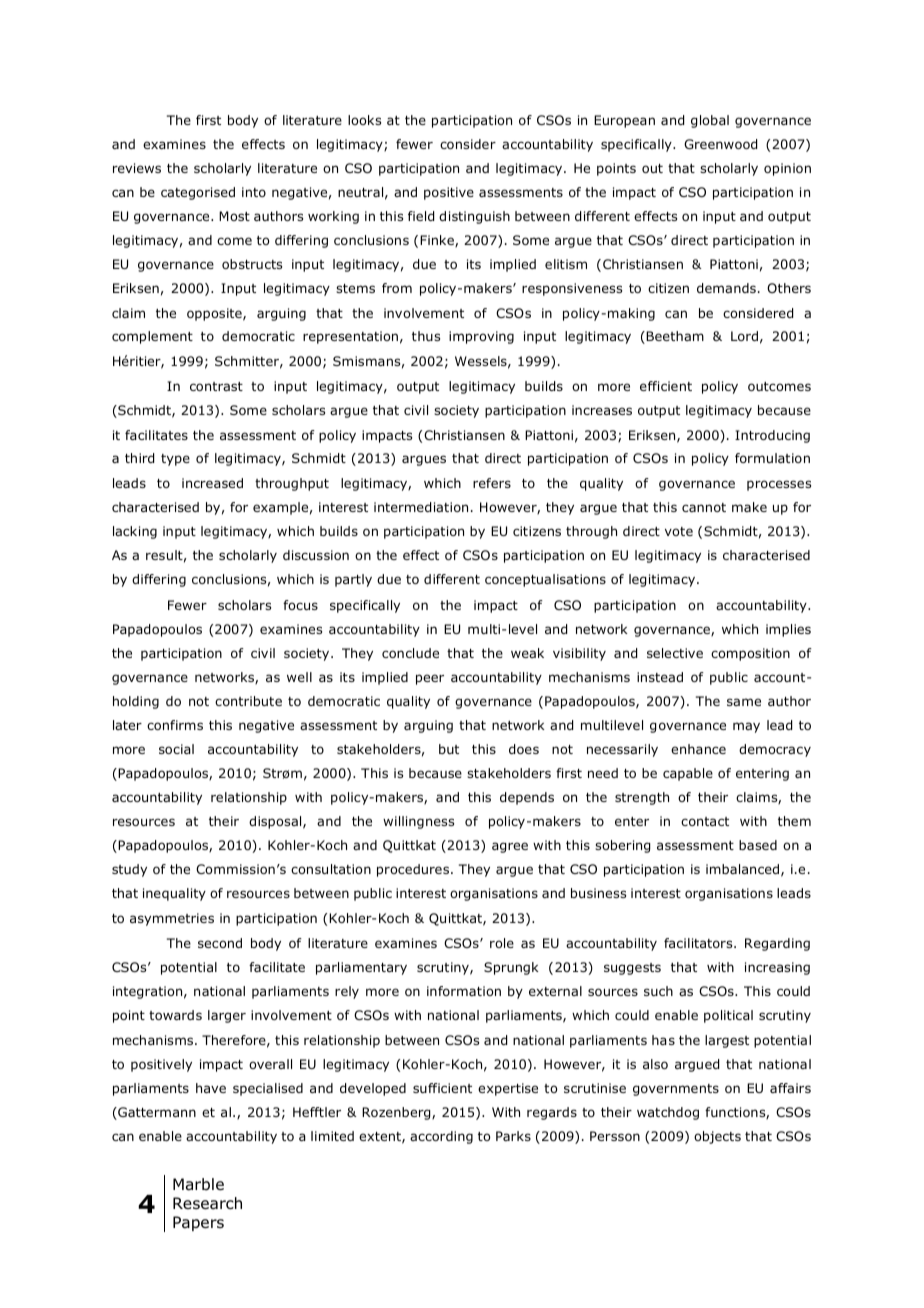  I want to click on composition, so click(750, 654).
